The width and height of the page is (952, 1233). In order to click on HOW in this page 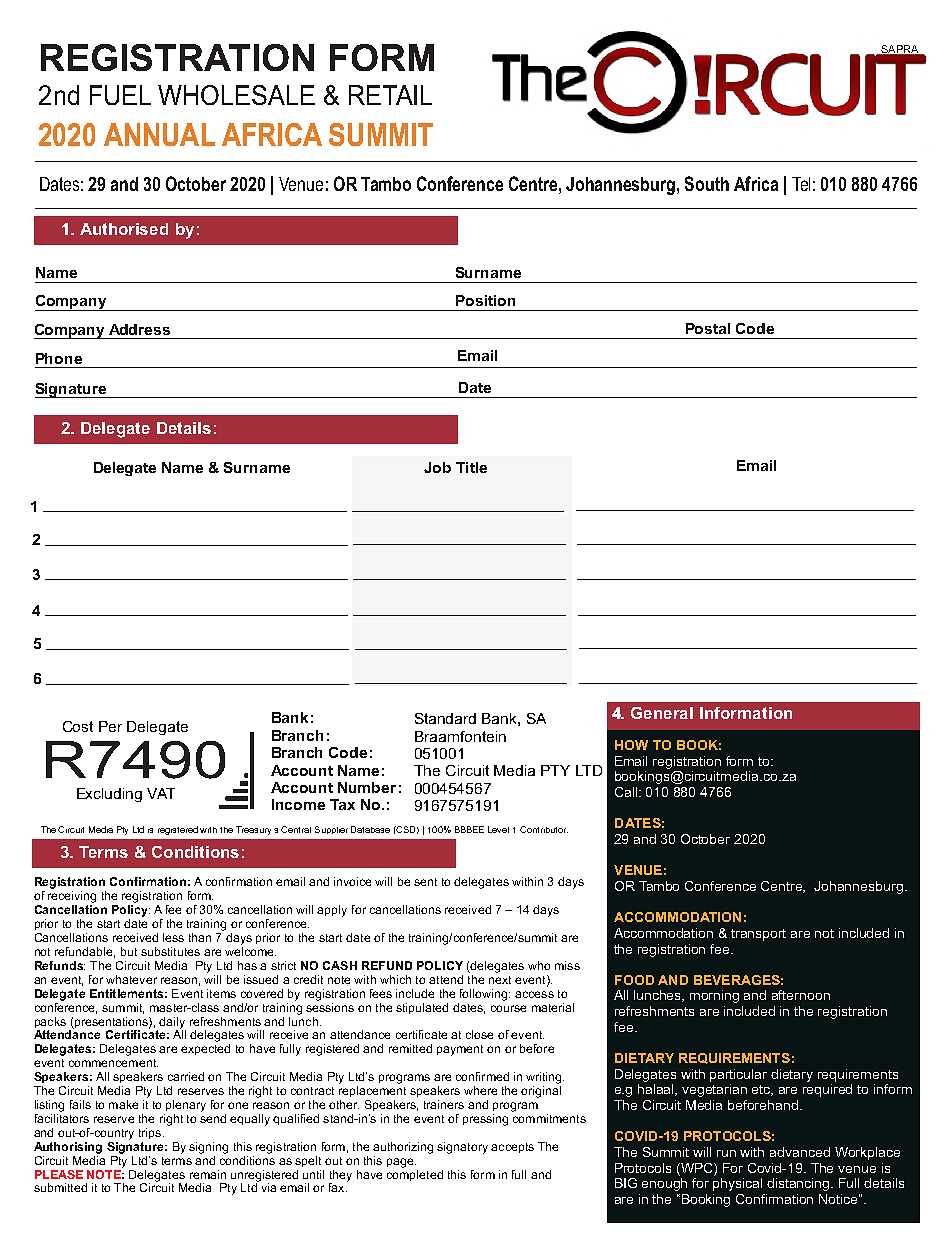, I will do `click(631, 745)`.
